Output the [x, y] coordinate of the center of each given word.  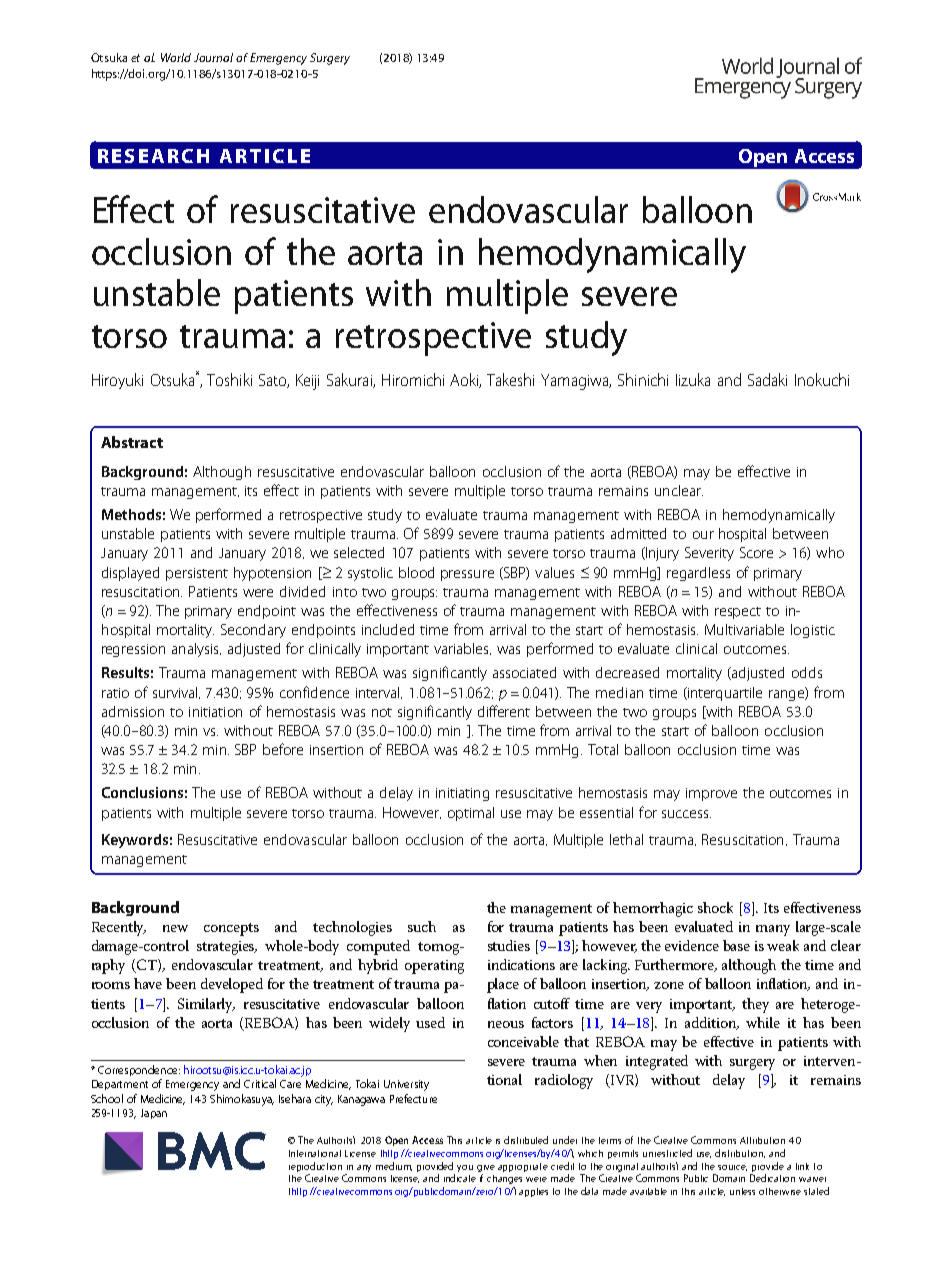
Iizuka [693, 379]
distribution [740, 1153]
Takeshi [510, 379]
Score [756, 552]
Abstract [132, 442]
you [465, 1168]
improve [711, 794]
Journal [213, 57]
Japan [154, 1114]
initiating [462, 794]
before [283, 749]
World [176, 57]
